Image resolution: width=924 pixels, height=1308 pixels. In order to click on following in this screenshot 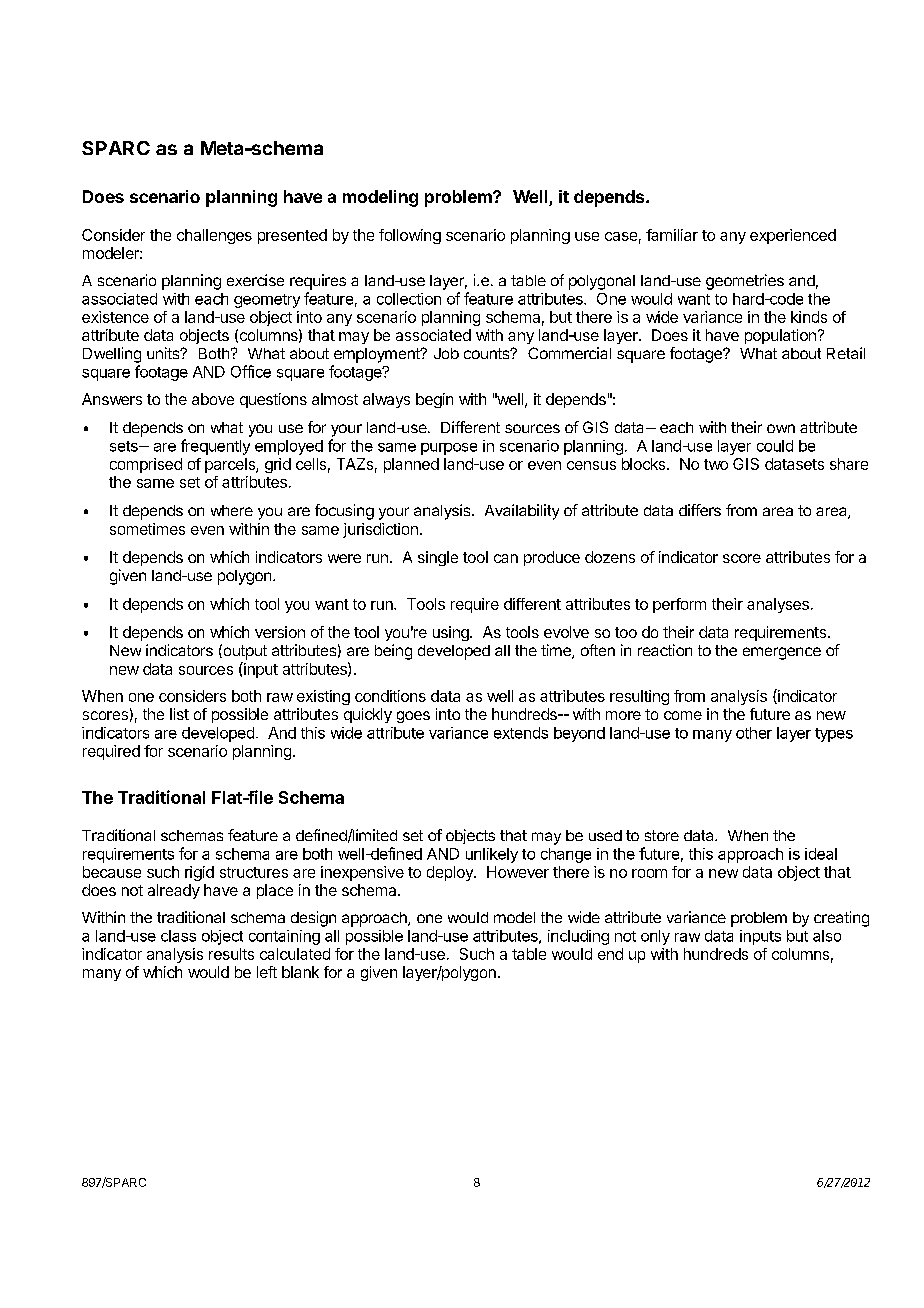, I will do `click(410, 236)`.
